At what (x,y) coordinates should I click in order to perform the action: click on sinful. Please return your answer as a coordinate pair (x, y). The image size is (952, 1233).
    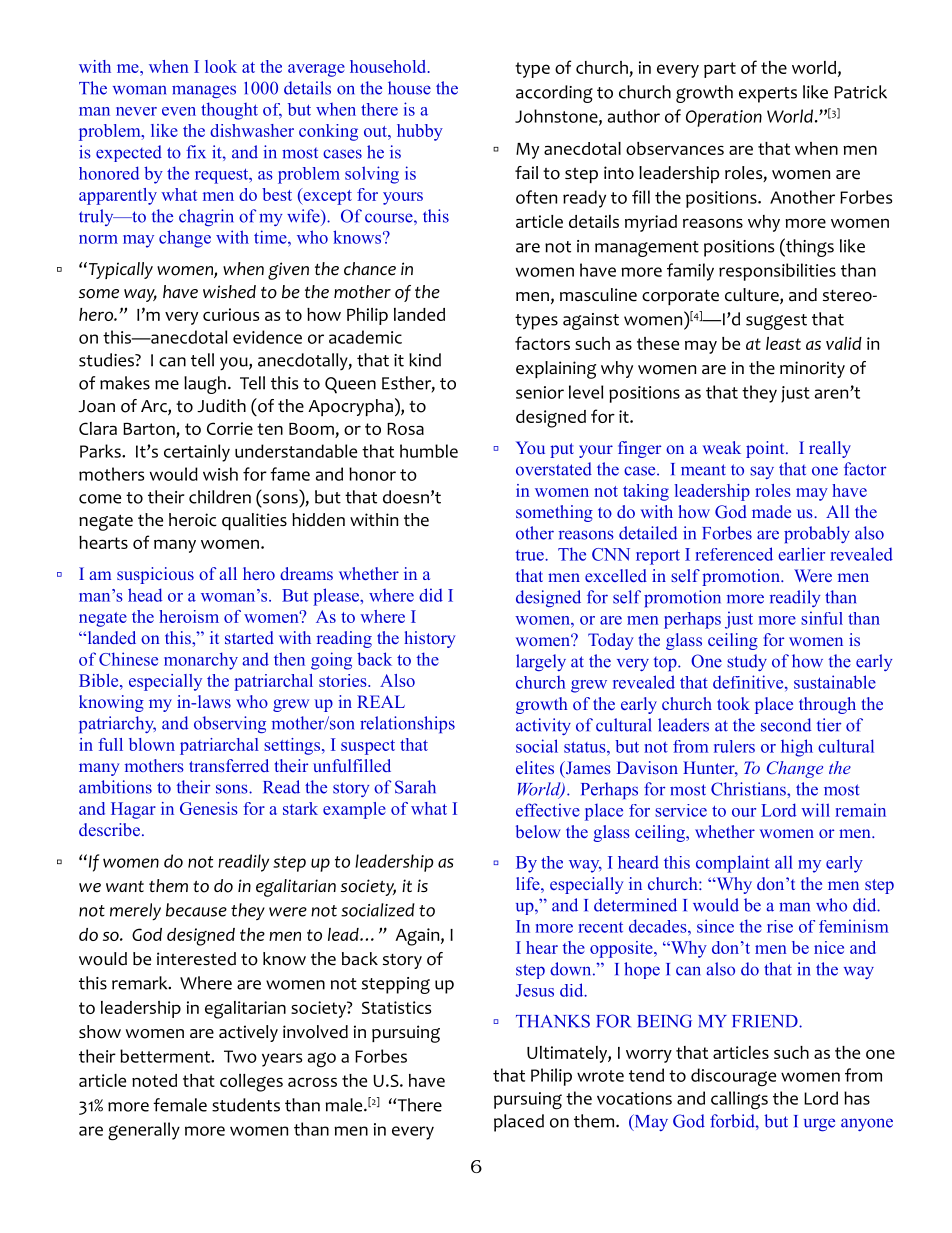
    Looking at the image, I should click on (822, 618).
